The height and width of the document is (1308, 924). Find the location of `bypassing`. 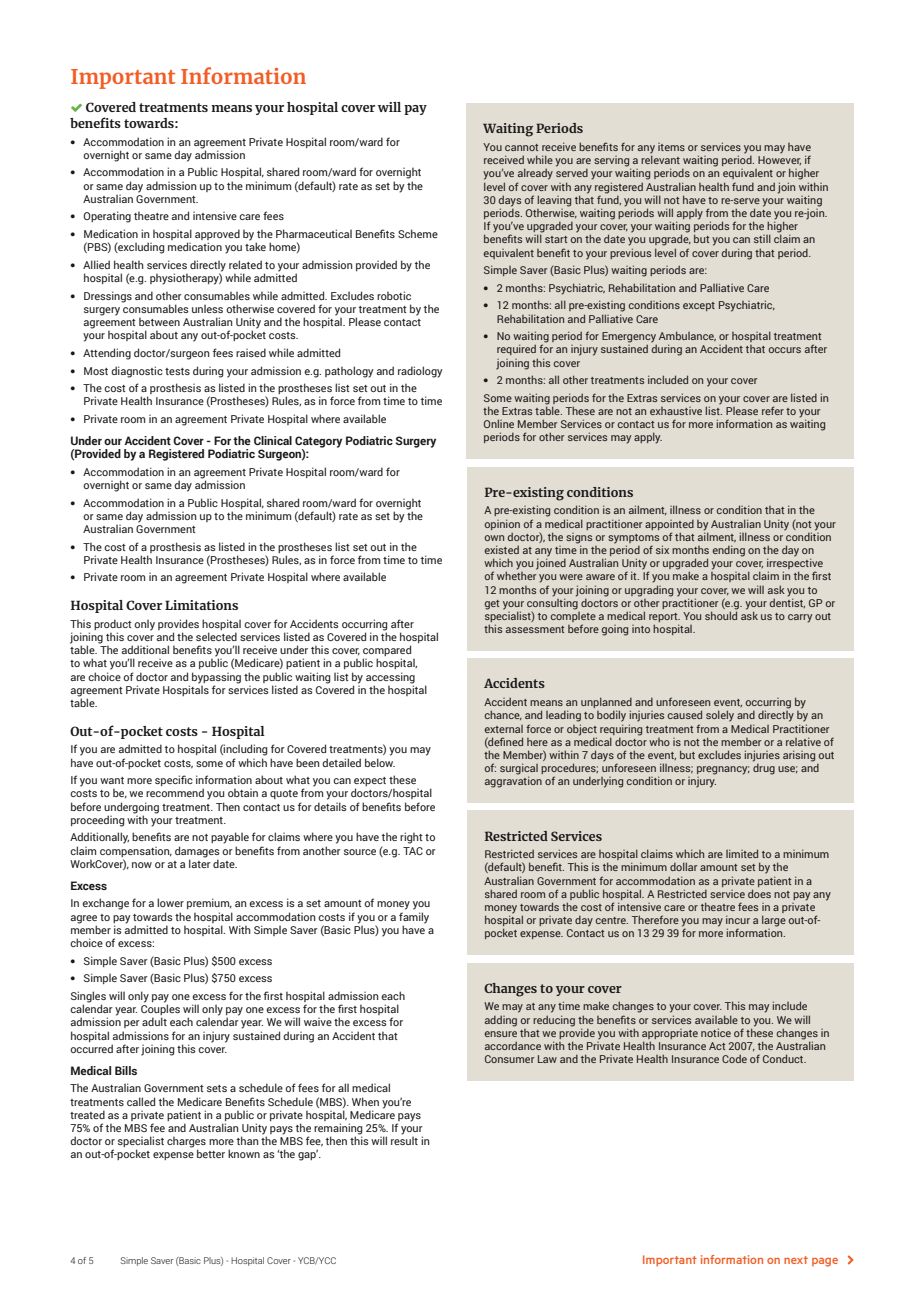

bypassing is located at coordinates (216, 678).
